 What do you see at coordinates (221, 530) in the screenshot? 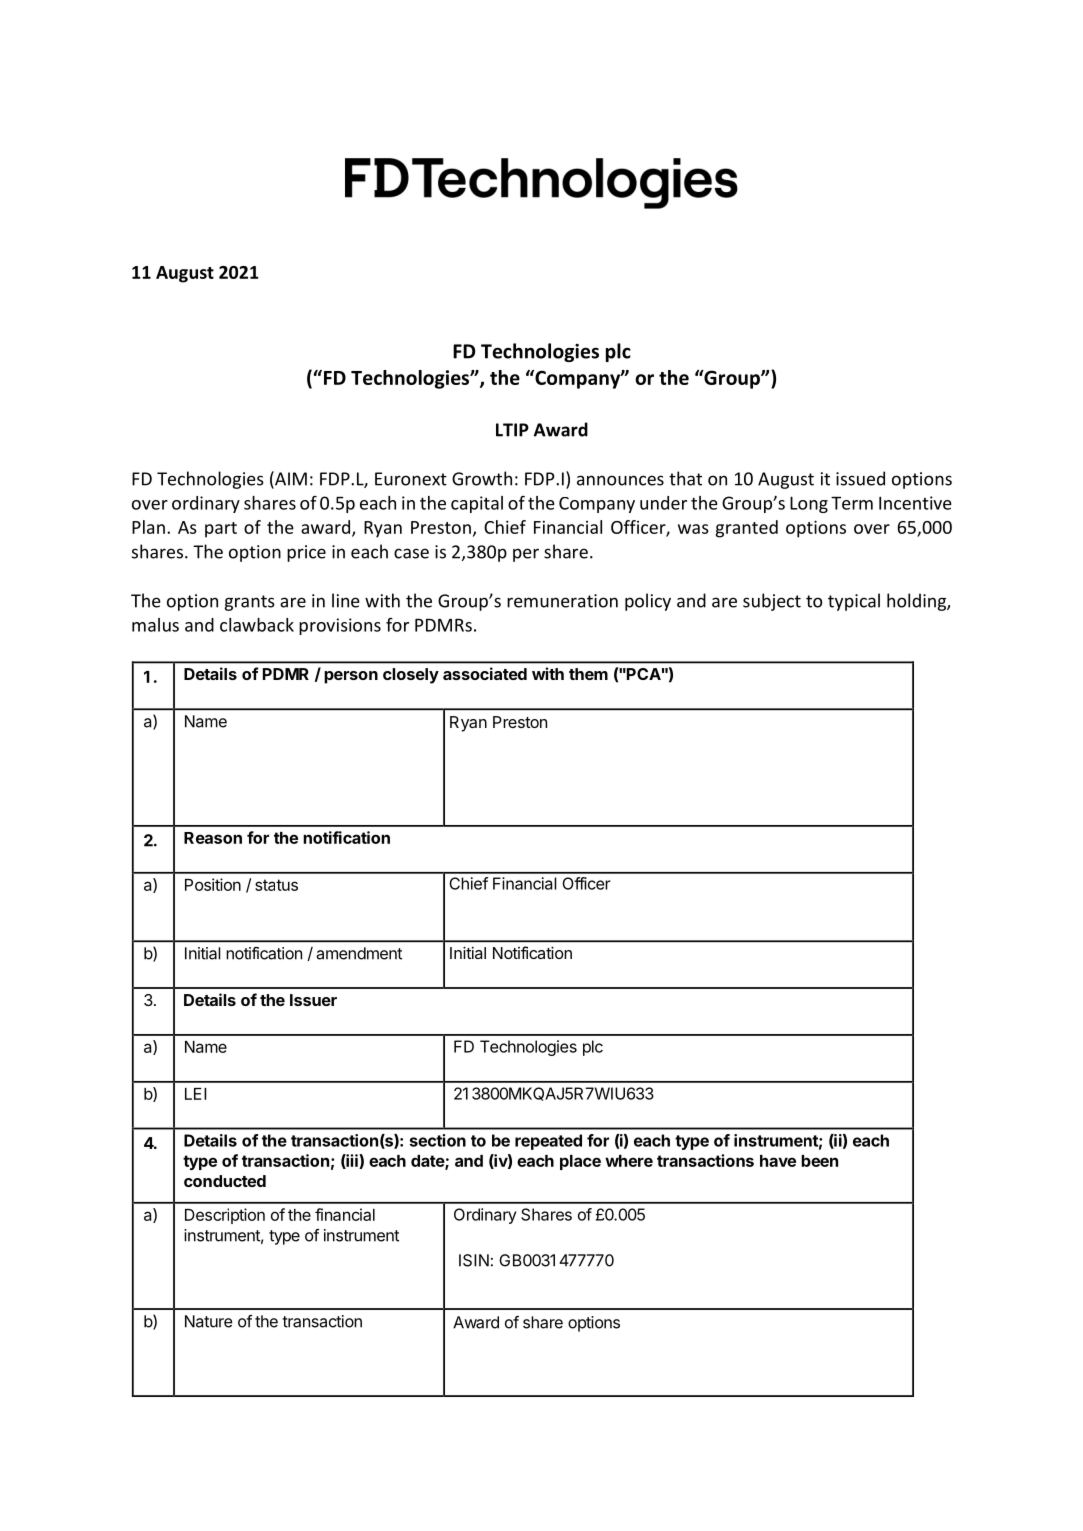
I see `part` at bounding box center [221, 530].
